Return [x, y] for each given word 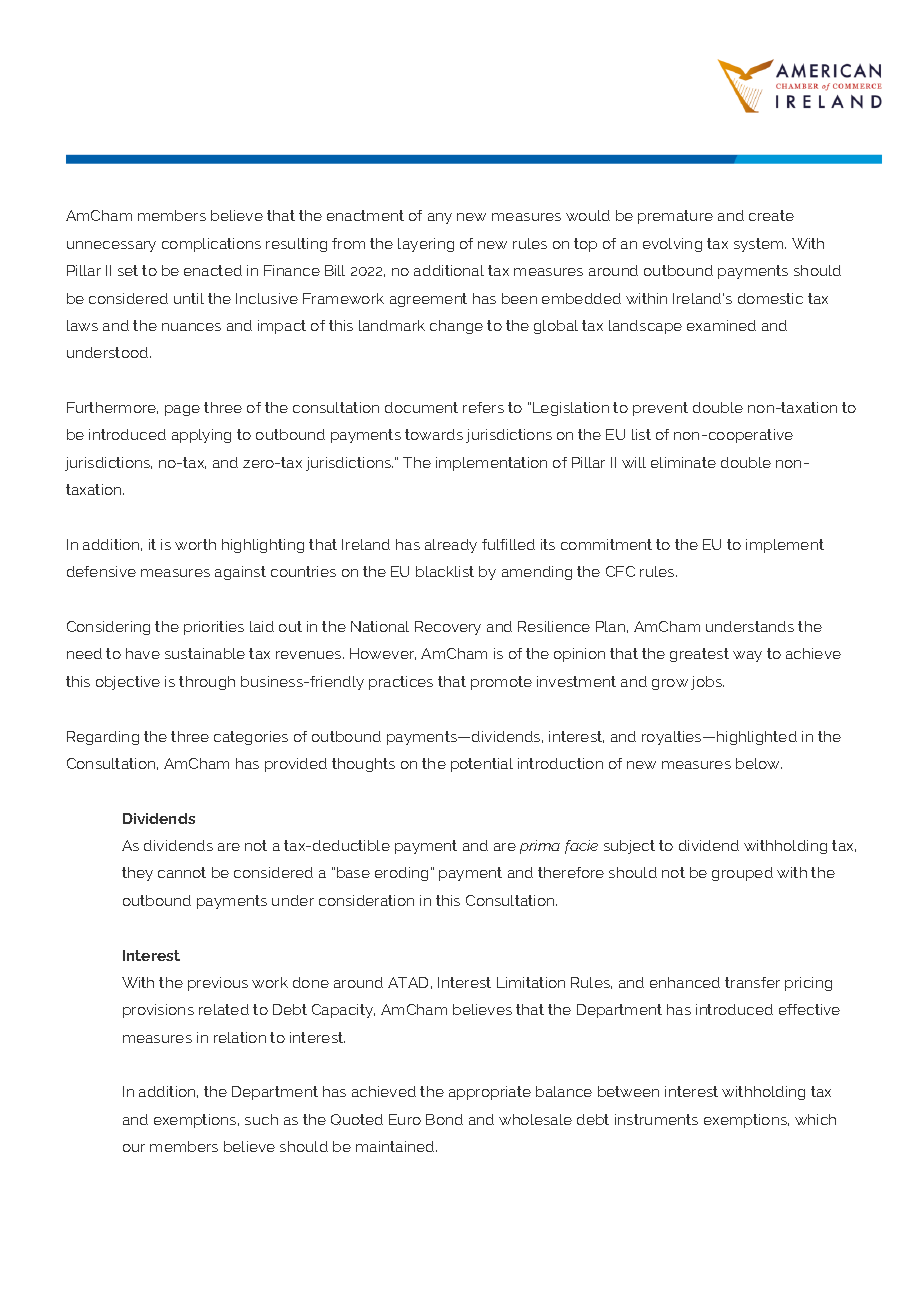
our [134, 1148]
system [760, 245]
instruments [656, 1119]
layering [426, 245]
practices [401, 683]
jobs [707, 683]
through [207, 683]
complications [211, 245]
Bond [444, 1119]
